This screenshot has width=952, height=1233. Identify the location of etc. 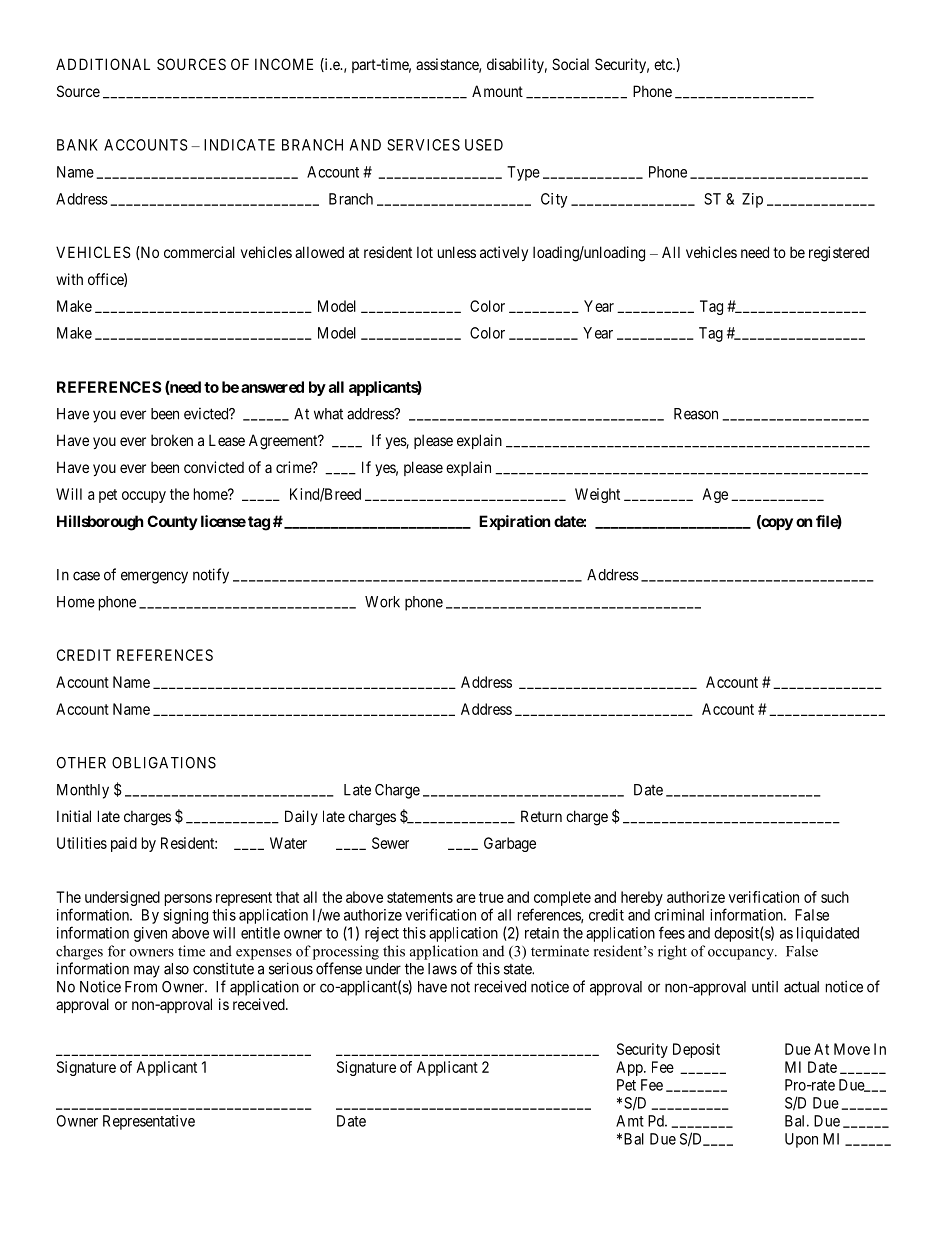
(664, 64).
